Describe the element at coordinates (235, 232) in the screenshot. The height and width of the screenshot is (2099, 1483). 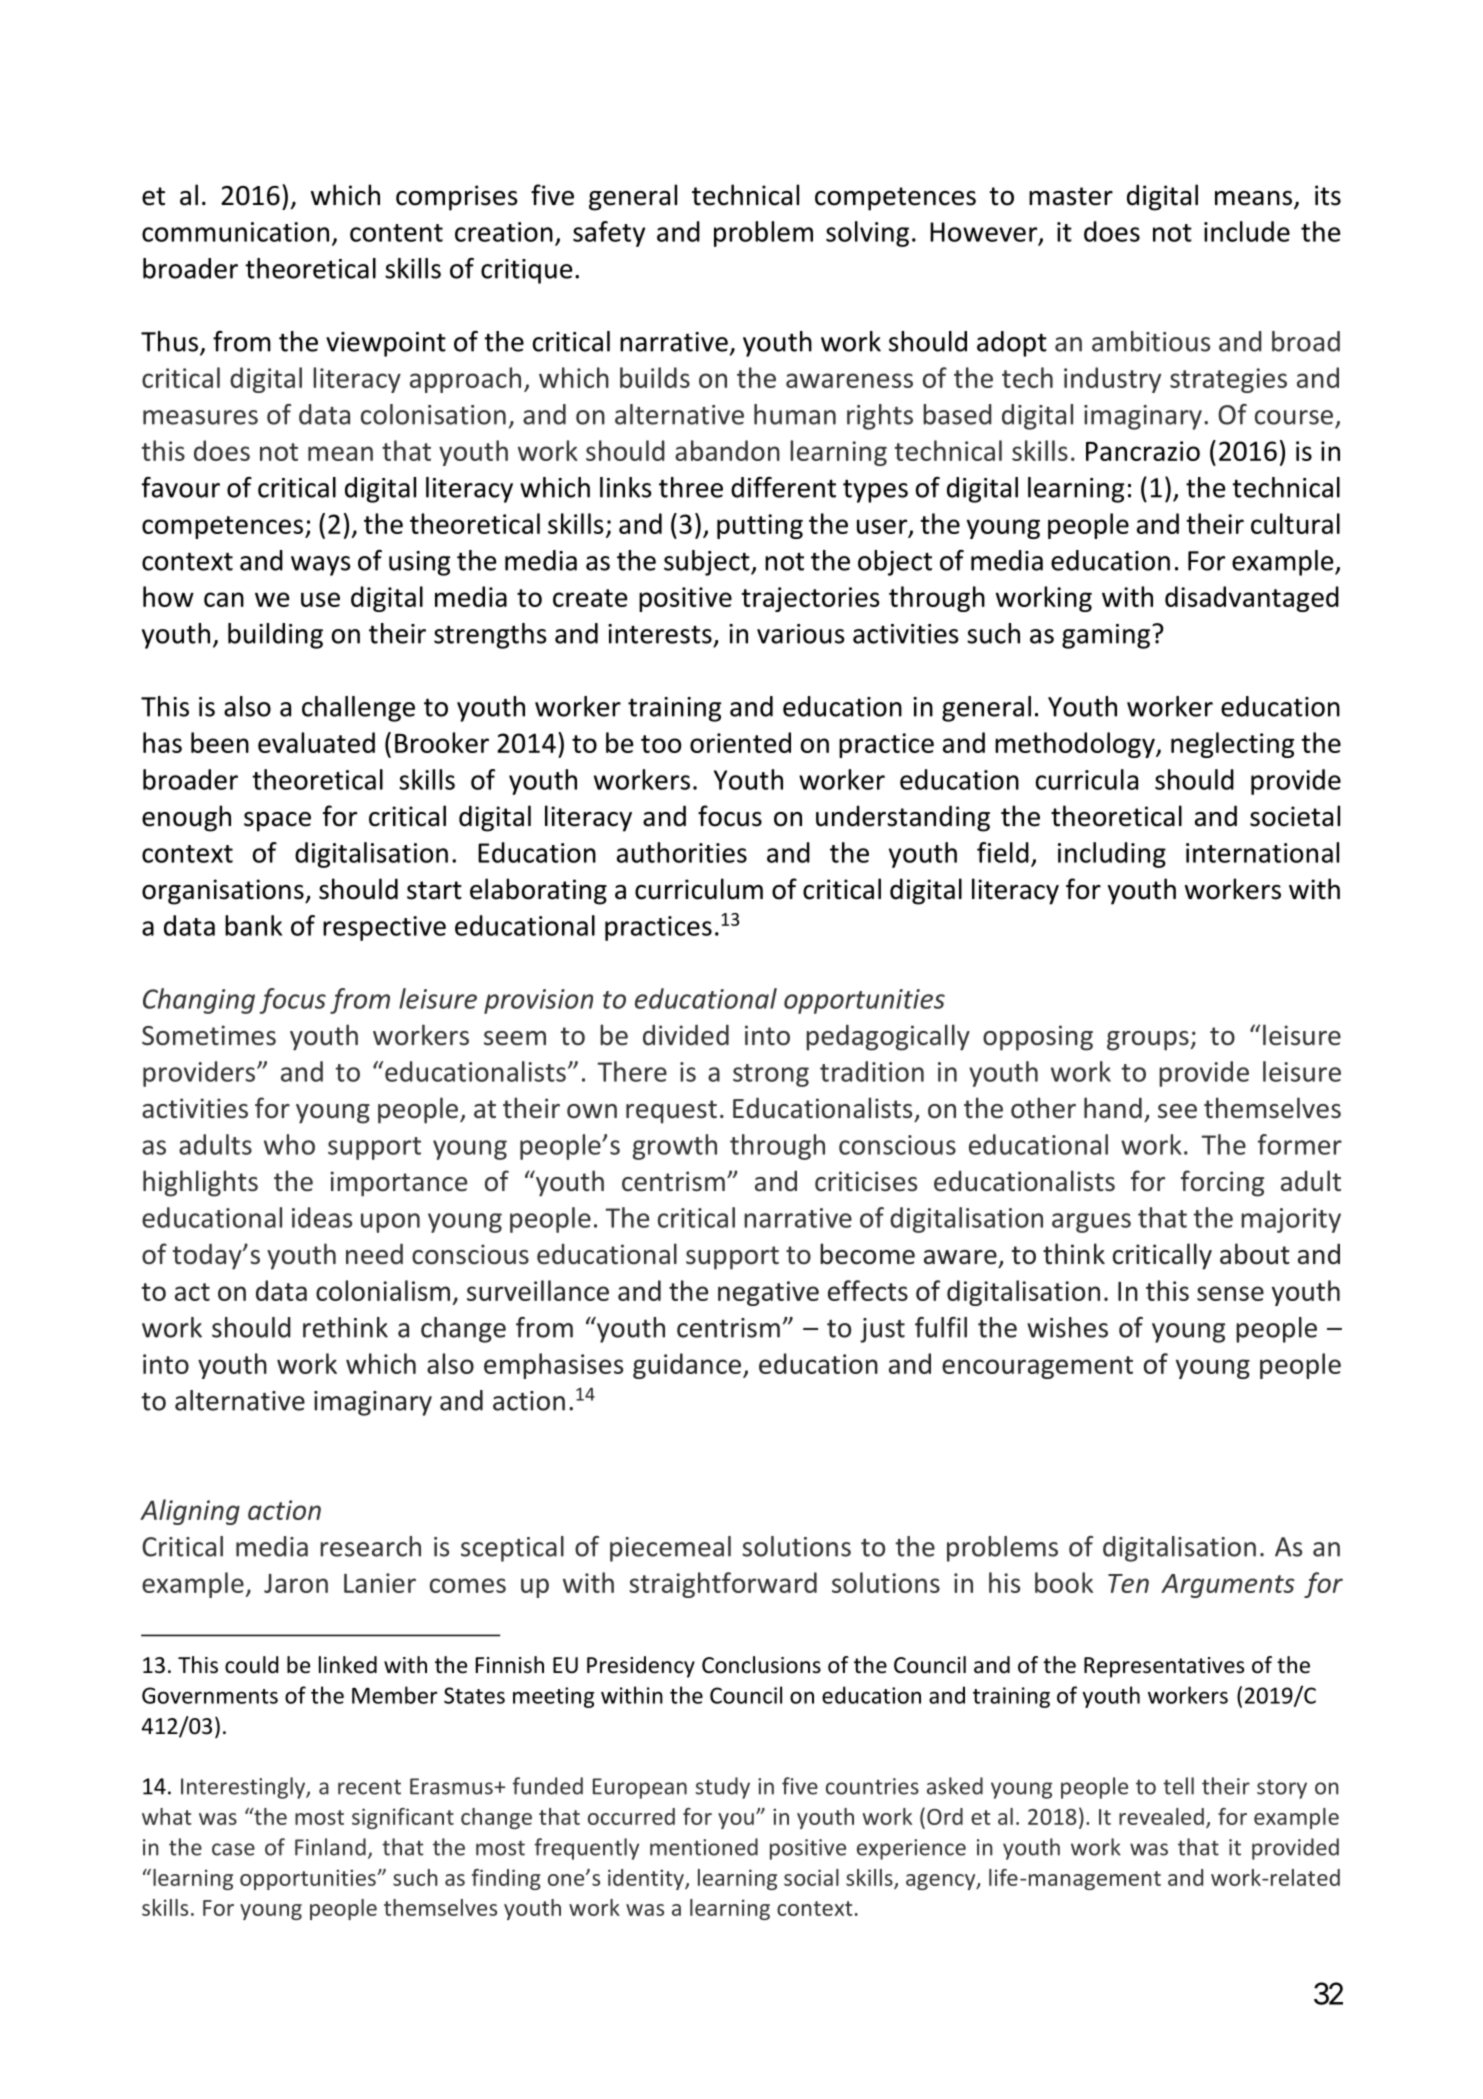
I see `communication` at that location.
